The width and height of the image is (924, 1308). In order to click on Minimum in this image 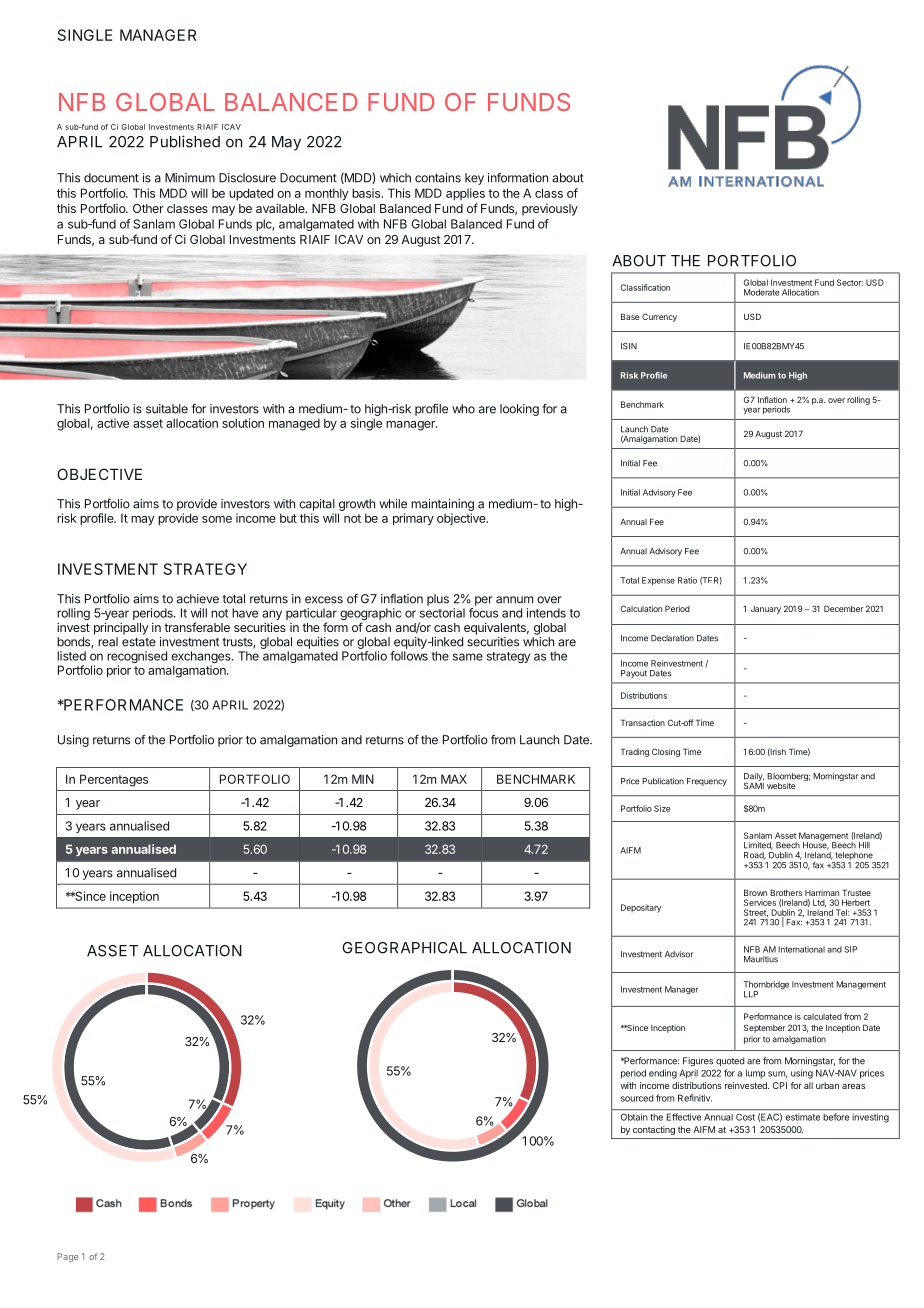, I will do `click(190, 178)`.
